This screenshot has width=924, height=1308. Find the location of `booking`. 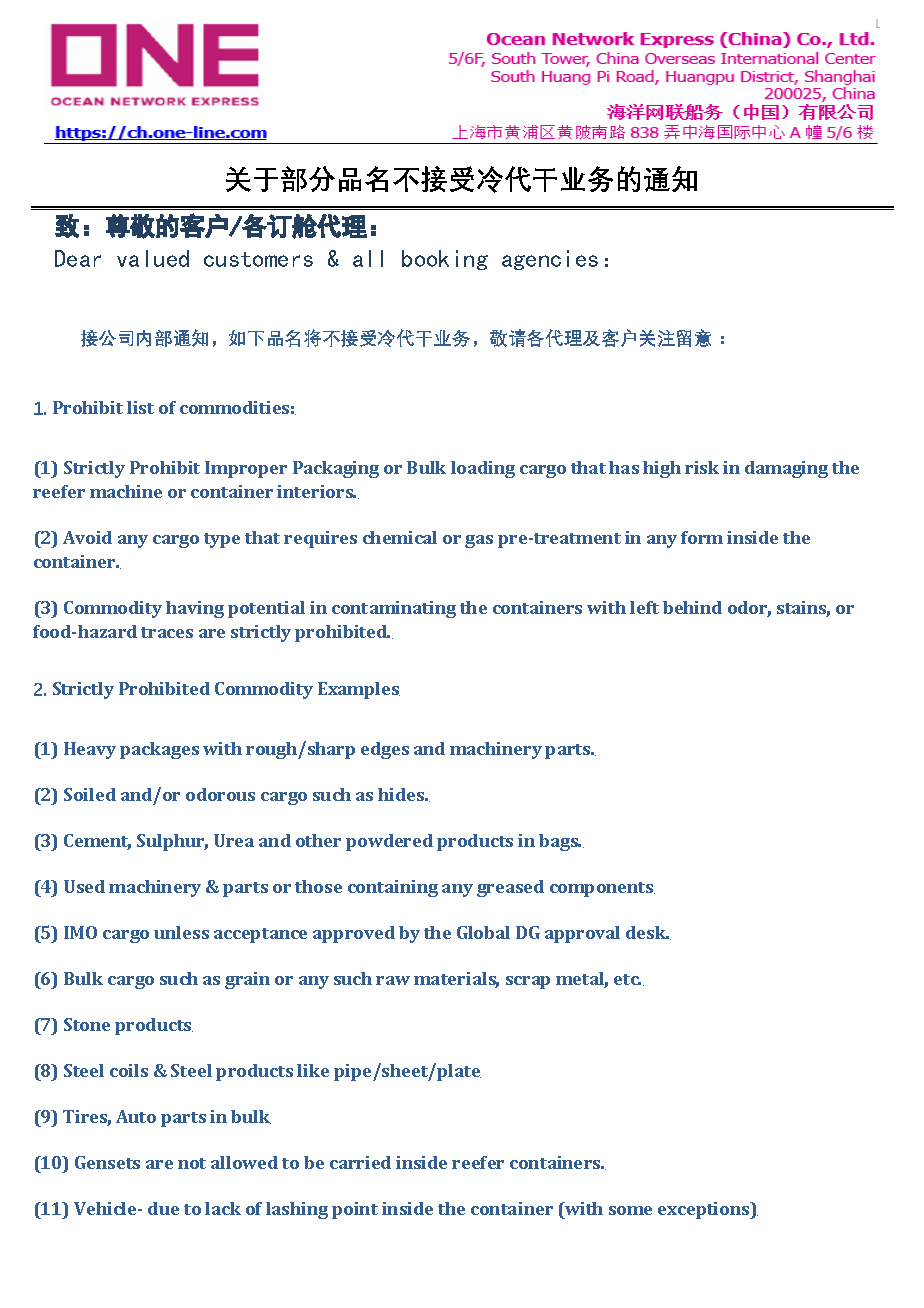

booking is located at coordinates (445, 260).
